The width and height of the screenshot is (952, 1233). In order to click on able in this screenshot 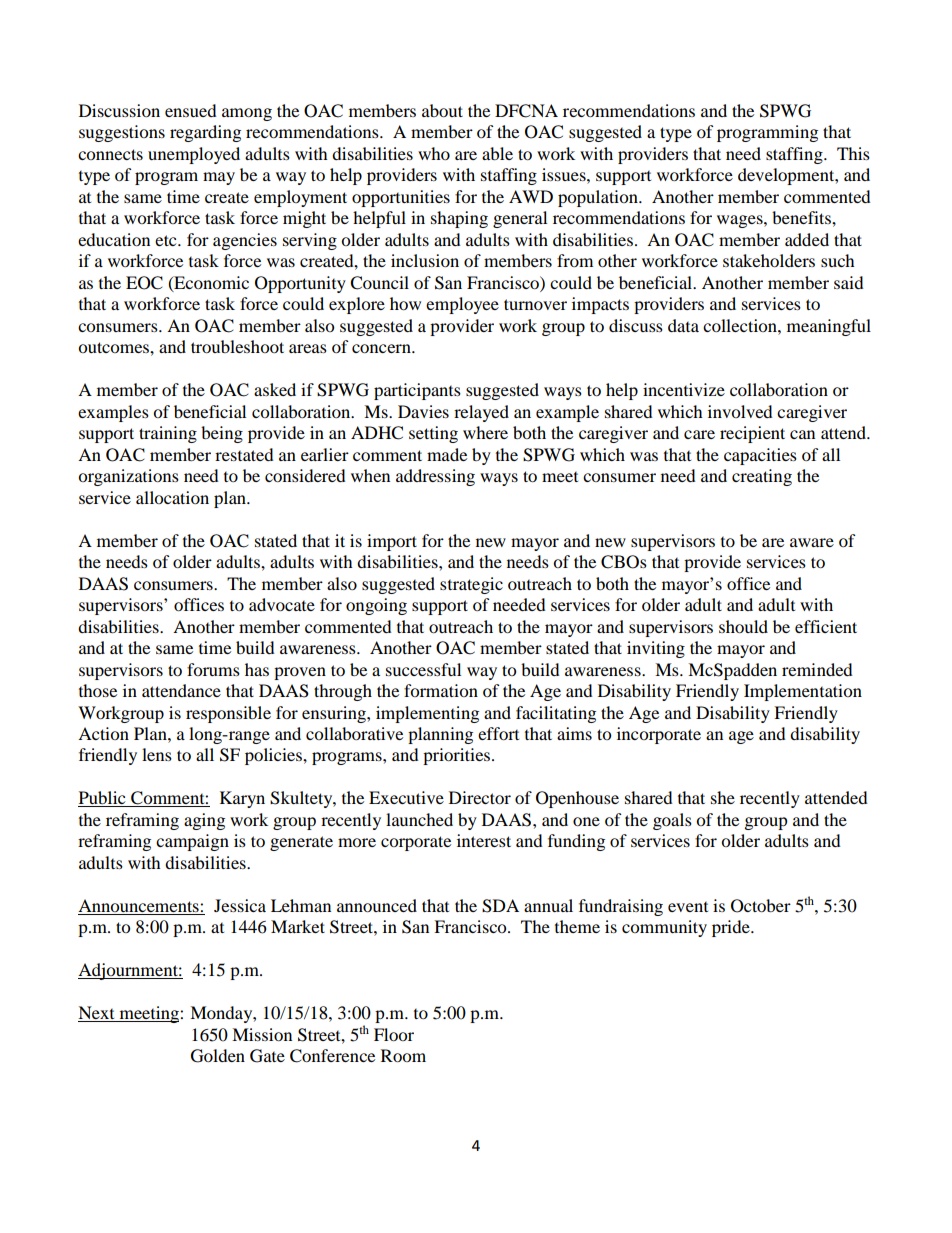, I will do `click(497, 153)`.
